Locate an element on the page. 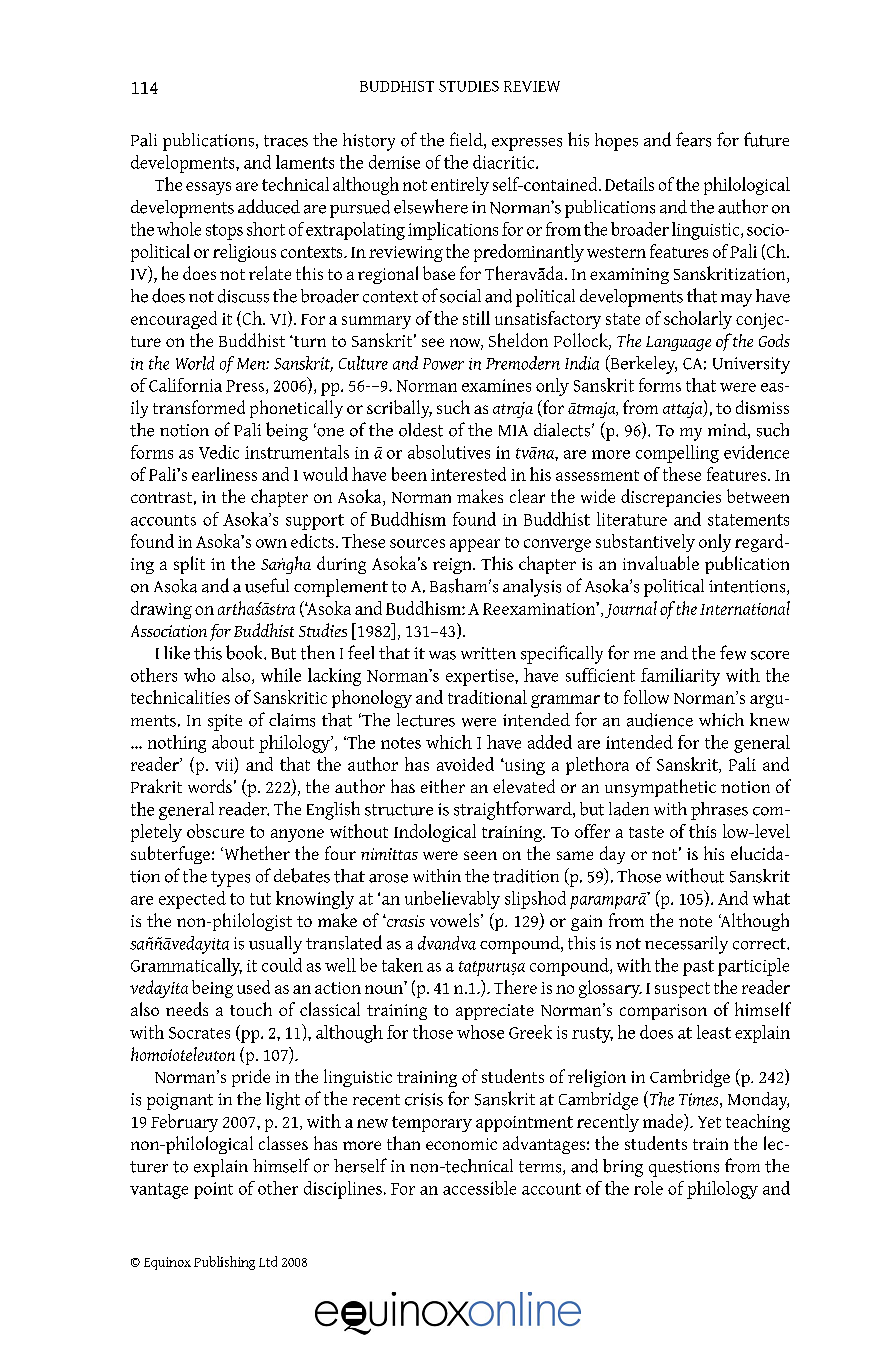 Image resolution: width=896 pixels, height=1345 pixels. entirely is located at coordinates (460, 186).
